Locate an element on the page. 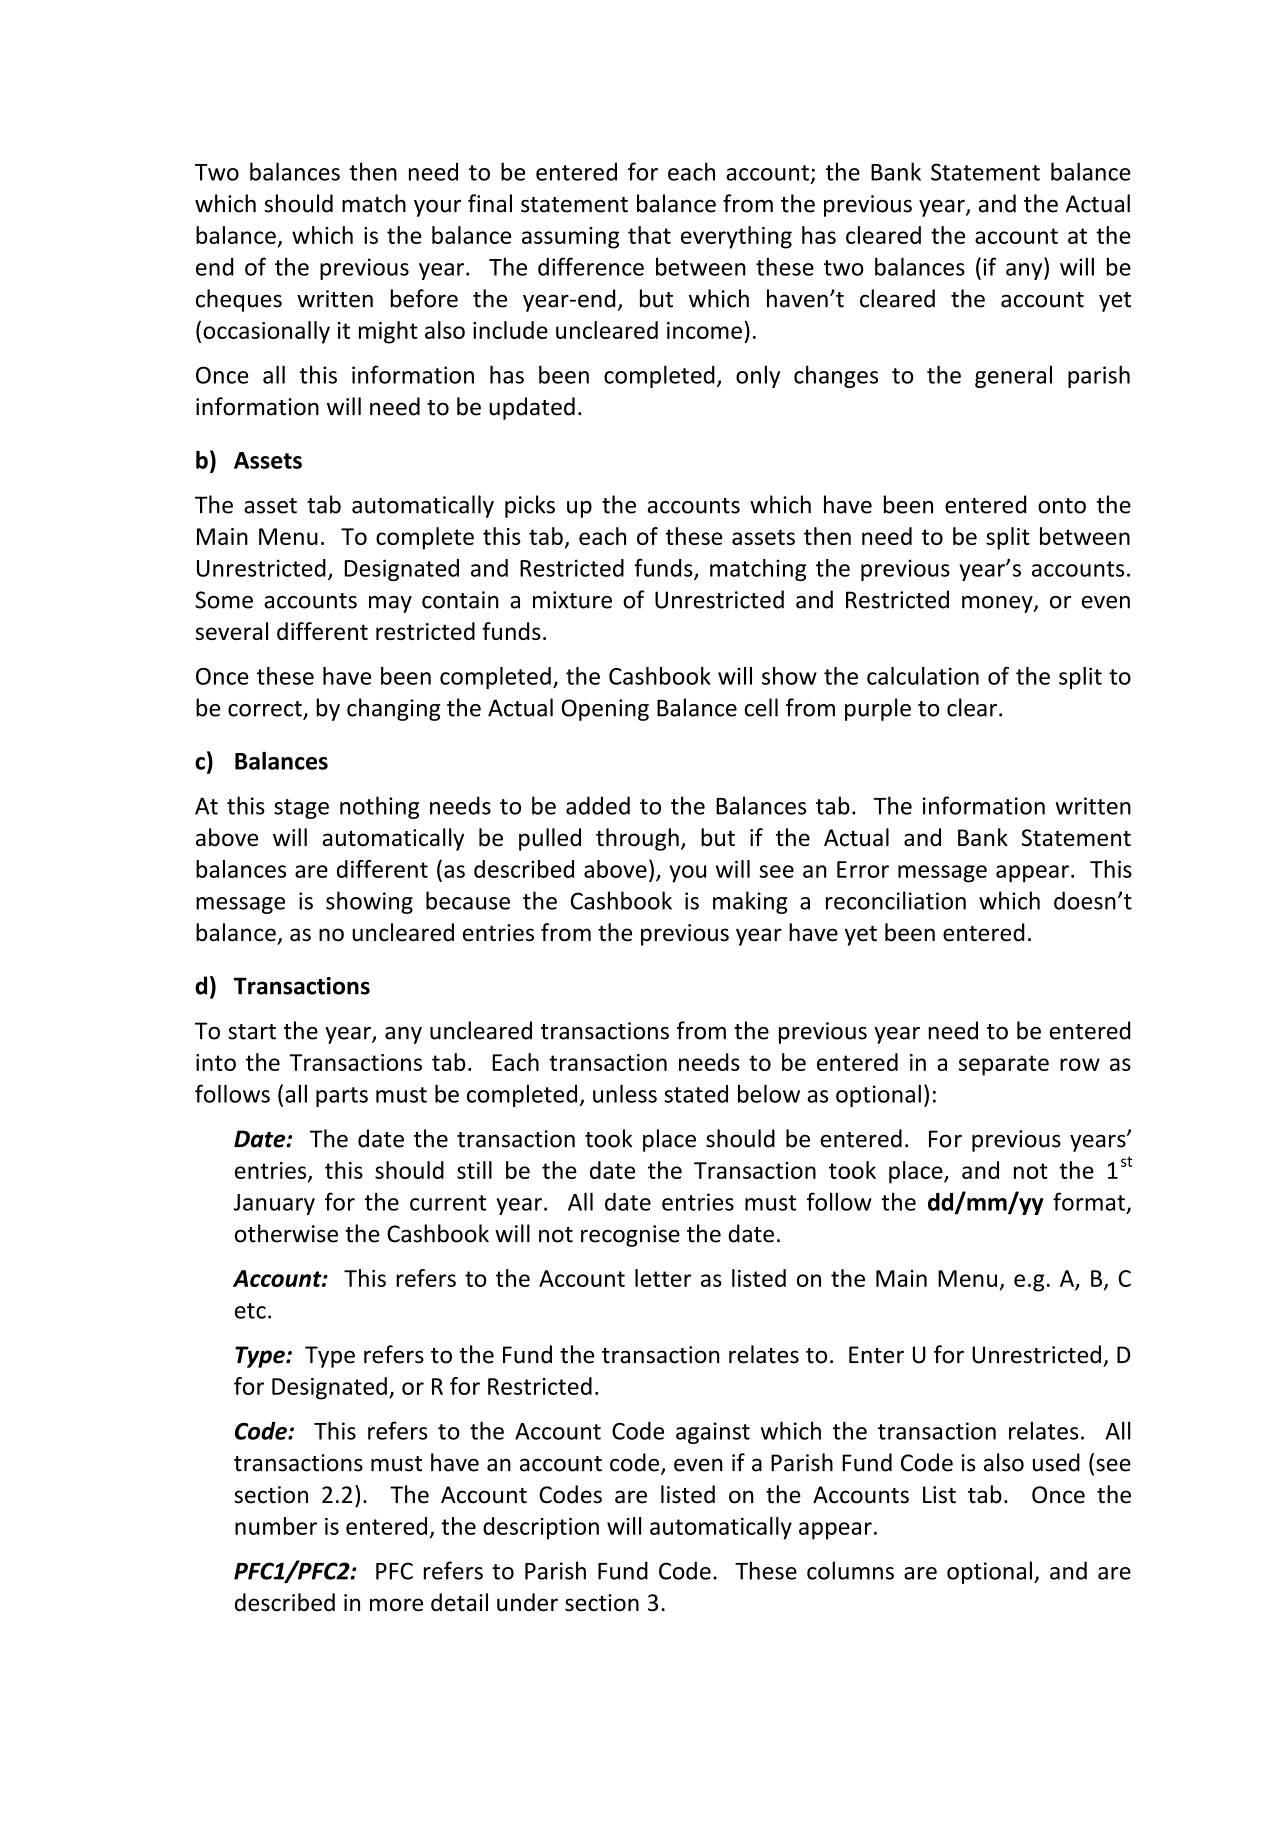 This page has height=1821, width=1288. otherwise is located at coordinates (286, 1233).
